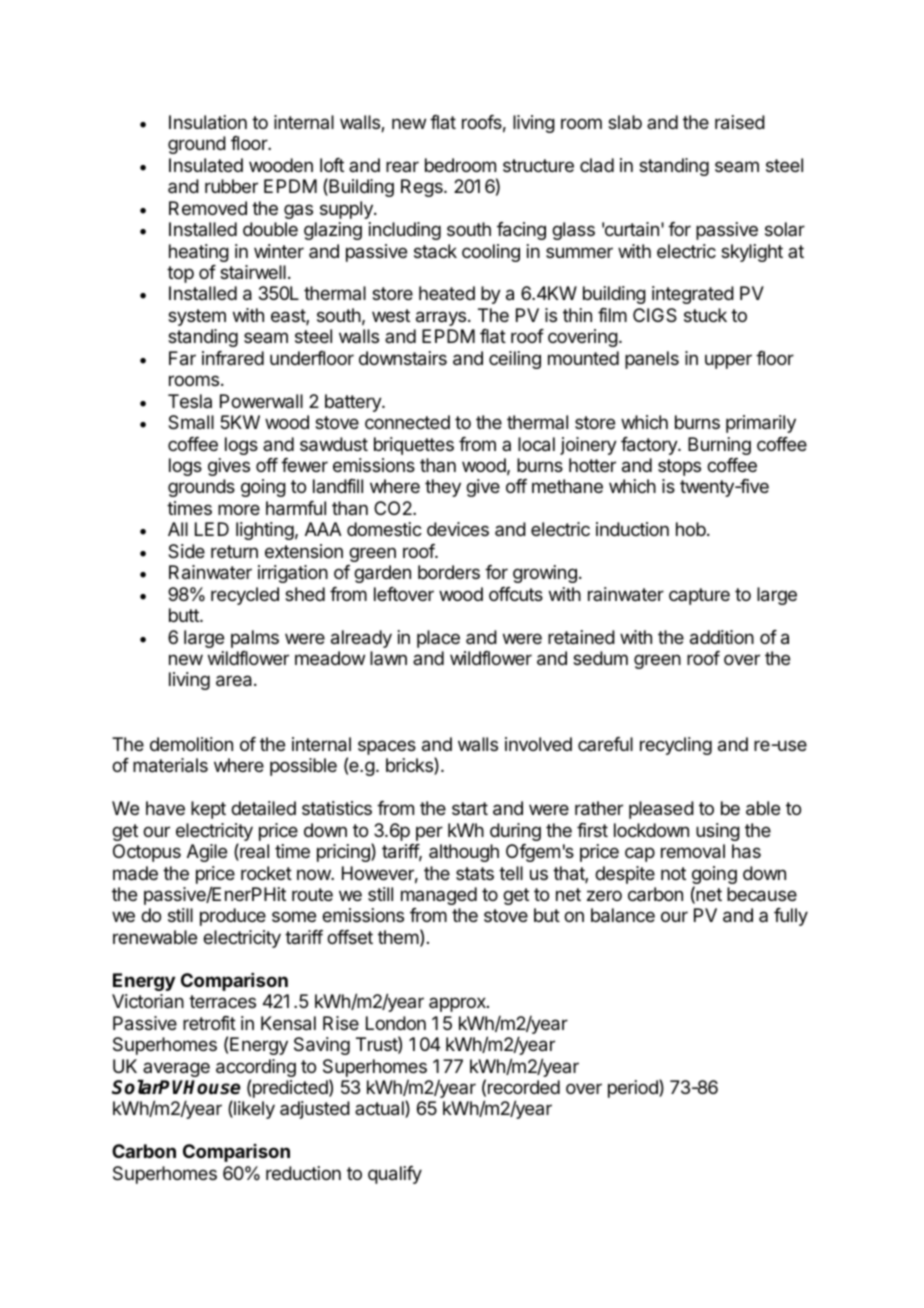 The image size is (924, 1308). Describe the element at coordinates (239, 509) in the document. I see `more` at that location.
